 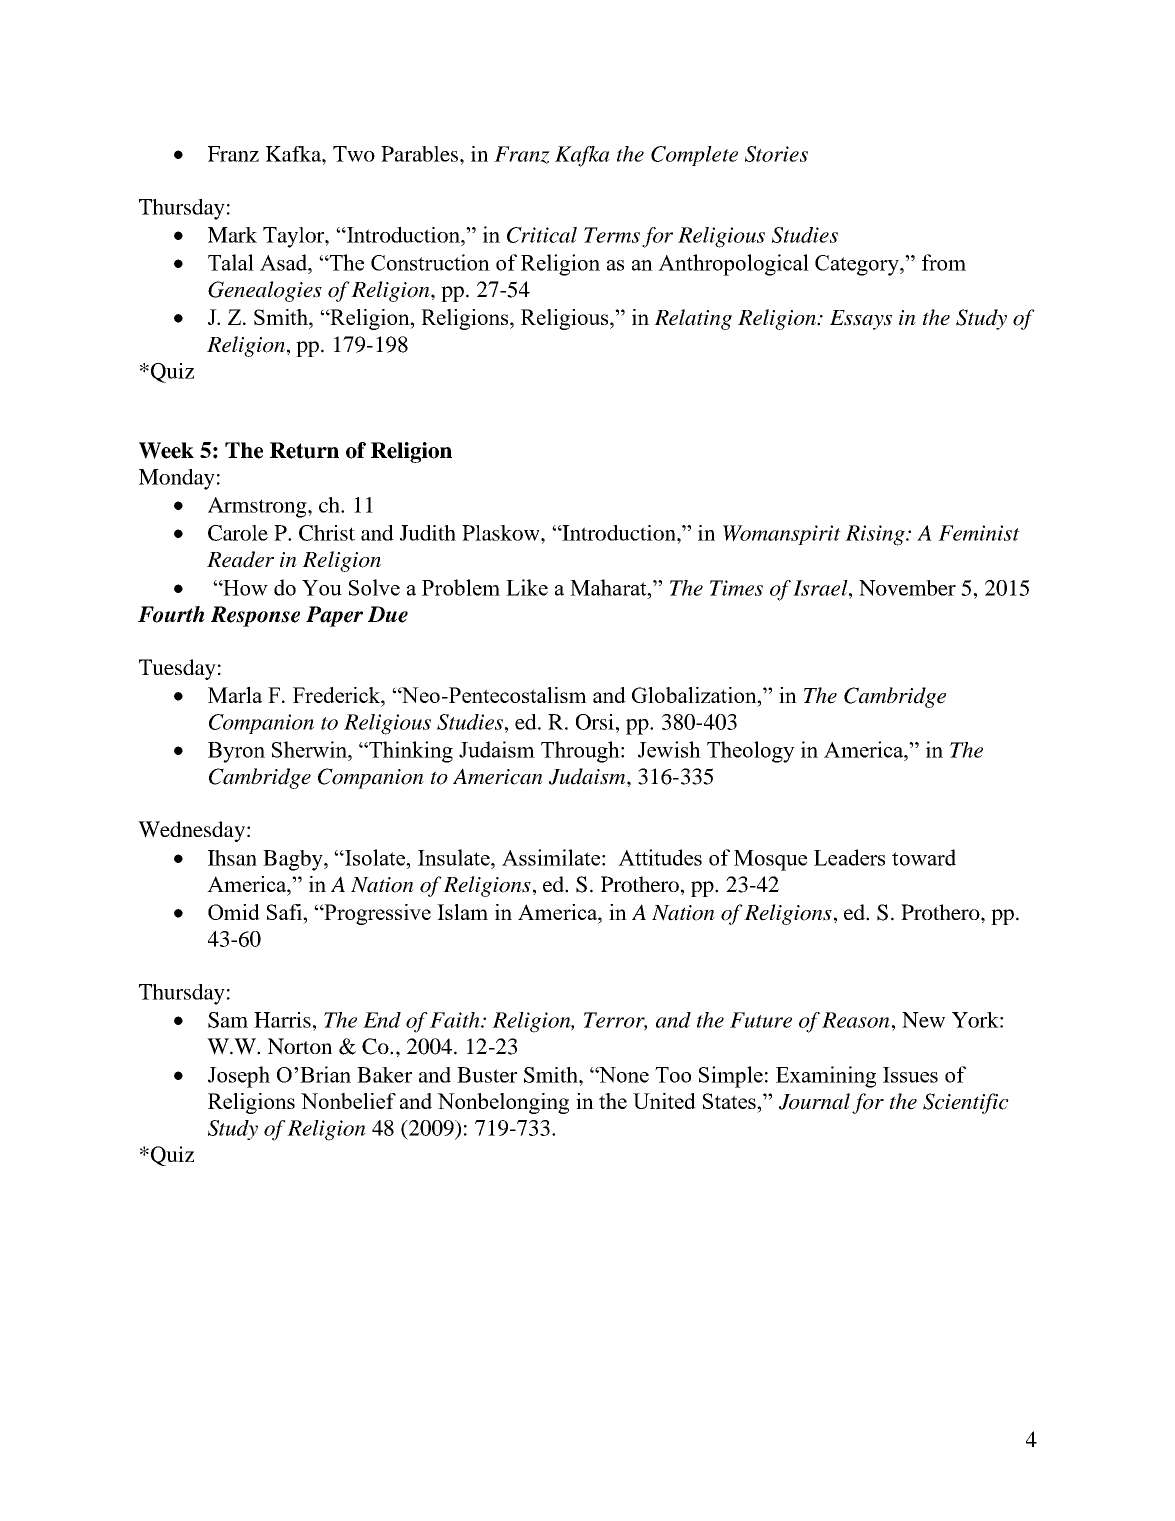 I want to click on Like, so click(x=527, y=587).
